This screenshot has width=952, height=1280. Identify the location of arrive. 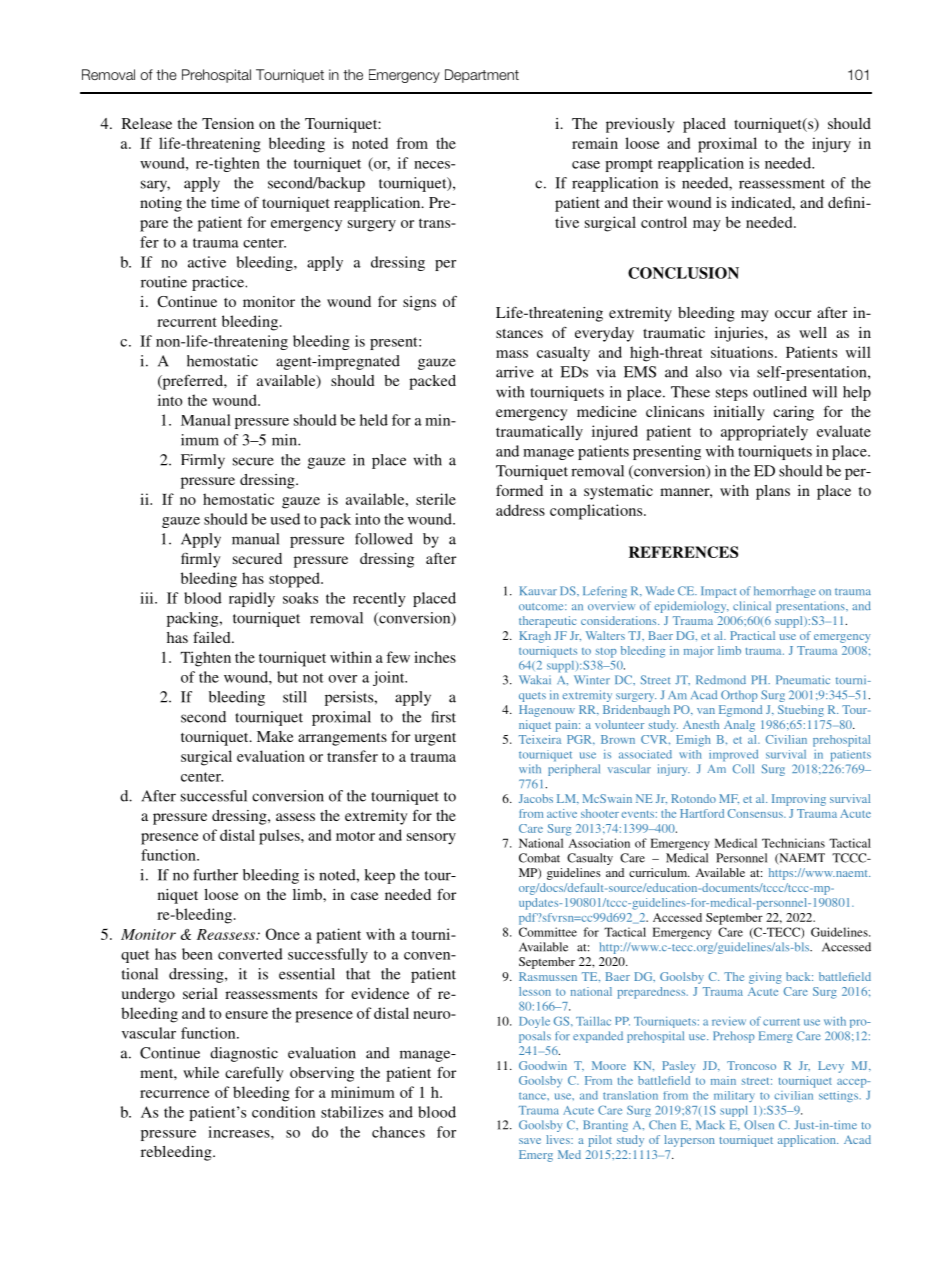
(515, 372).
